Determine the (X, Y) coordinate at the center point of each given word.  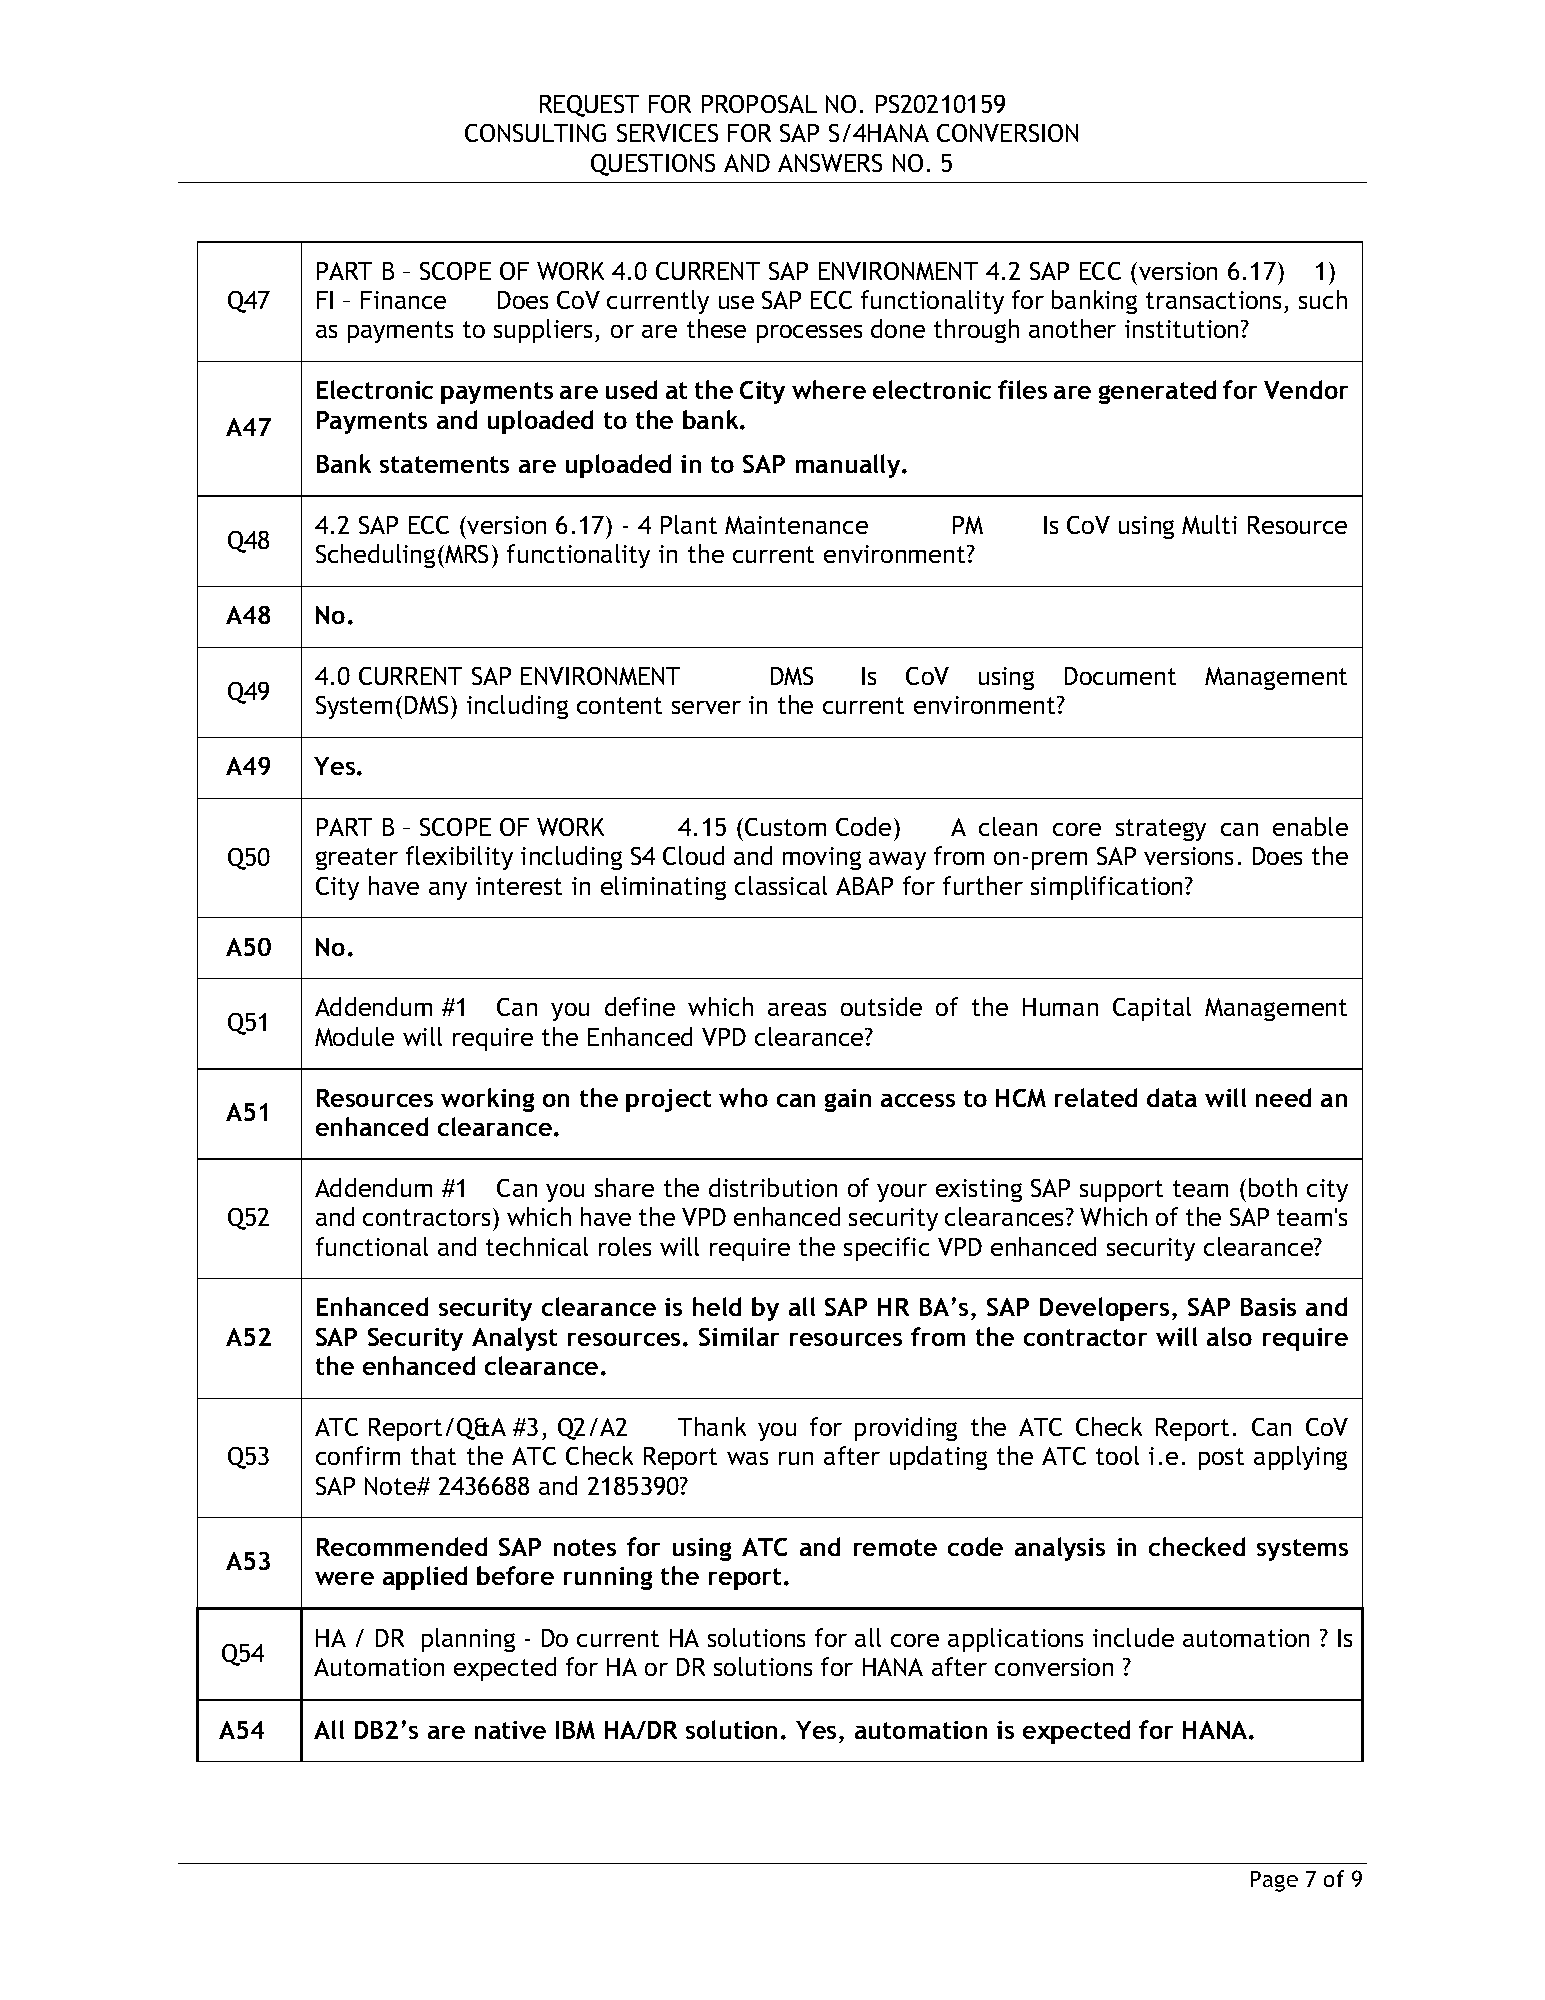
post (1221, 1459)
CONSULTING (535, 133)
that (433, 1455)
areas (797, 1009)
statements (444, 464)
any (448, 891)
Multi (1209, 524)
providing (906, 1429)
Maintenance (796, 525)
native (510, 1730)
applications (1015, 1640)
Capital (1152, 1009)
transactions (1213, 300)
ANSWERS (830, 163)
